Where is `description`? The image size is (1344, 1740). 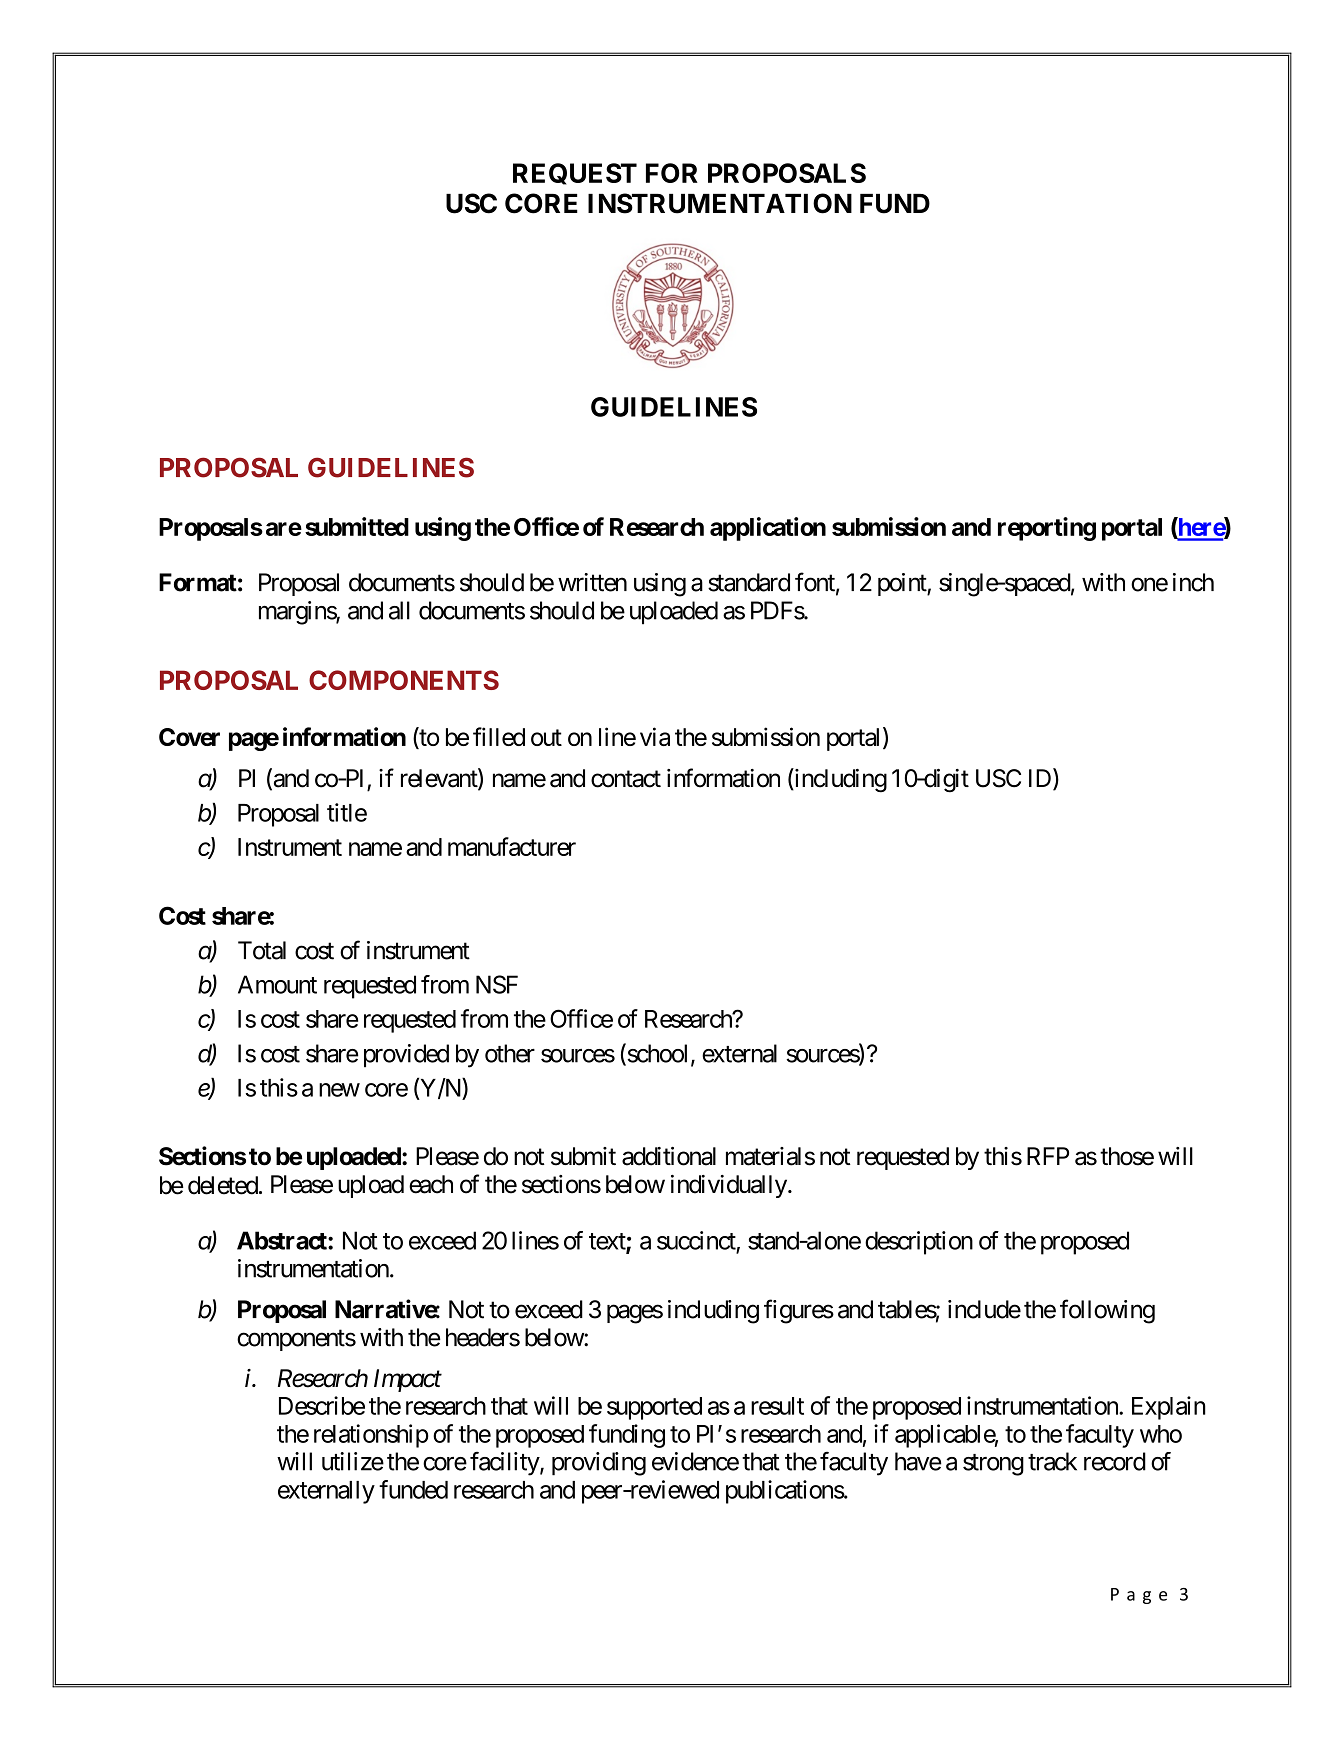
description is located at coordinates (919, 1243).
